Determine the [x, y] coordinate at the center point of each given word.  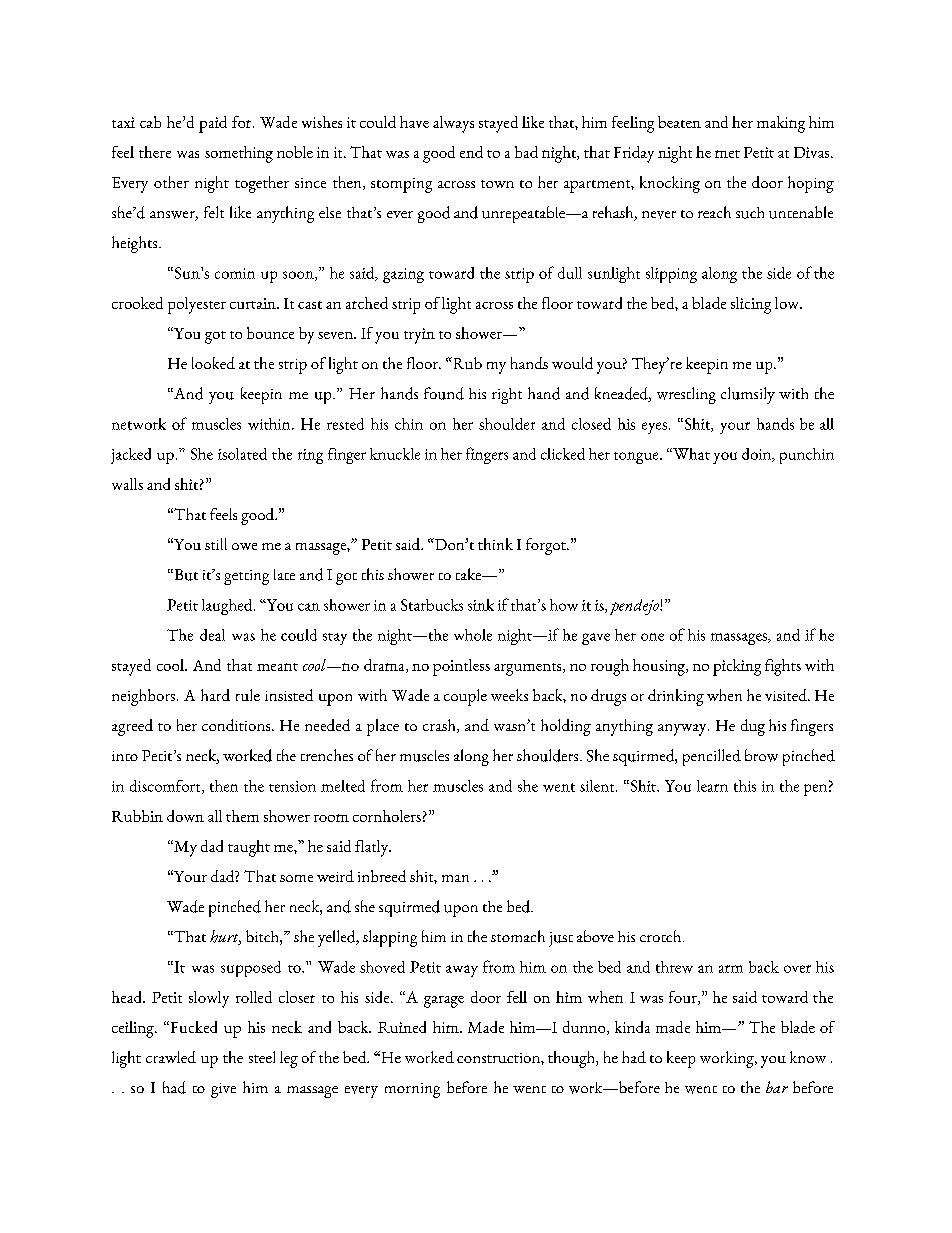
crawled [171, 1057]
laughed [228, 607]
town [497, 184]
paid [213, 124]
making [781, 124]
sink [481, 605]
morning [412, 1090]
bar [777, 1087]
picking [737, 667]
